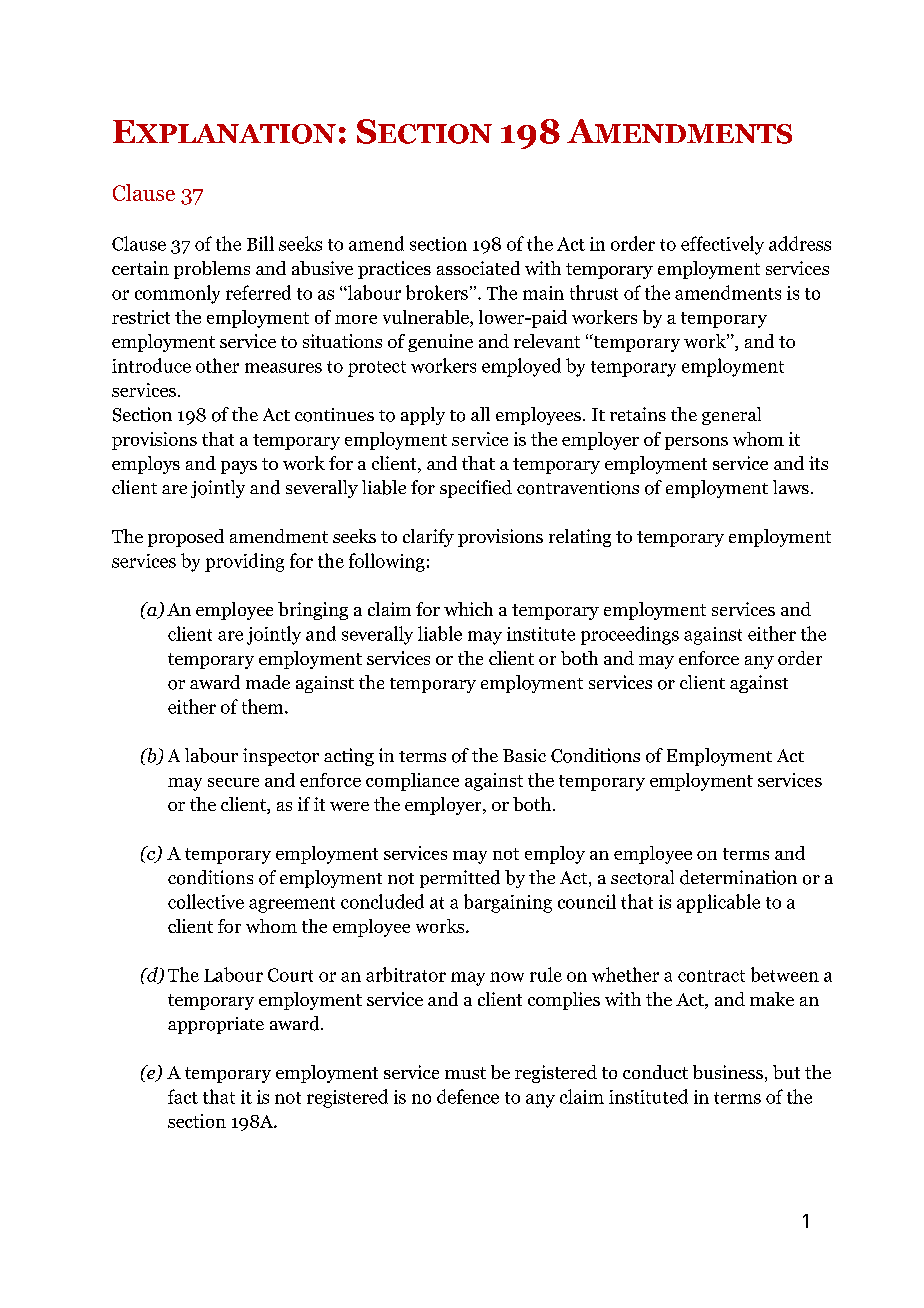 This page has height=1308, width=924. Describe the element at coordinates (212, 270) in the page. I see `problems` at that location.
